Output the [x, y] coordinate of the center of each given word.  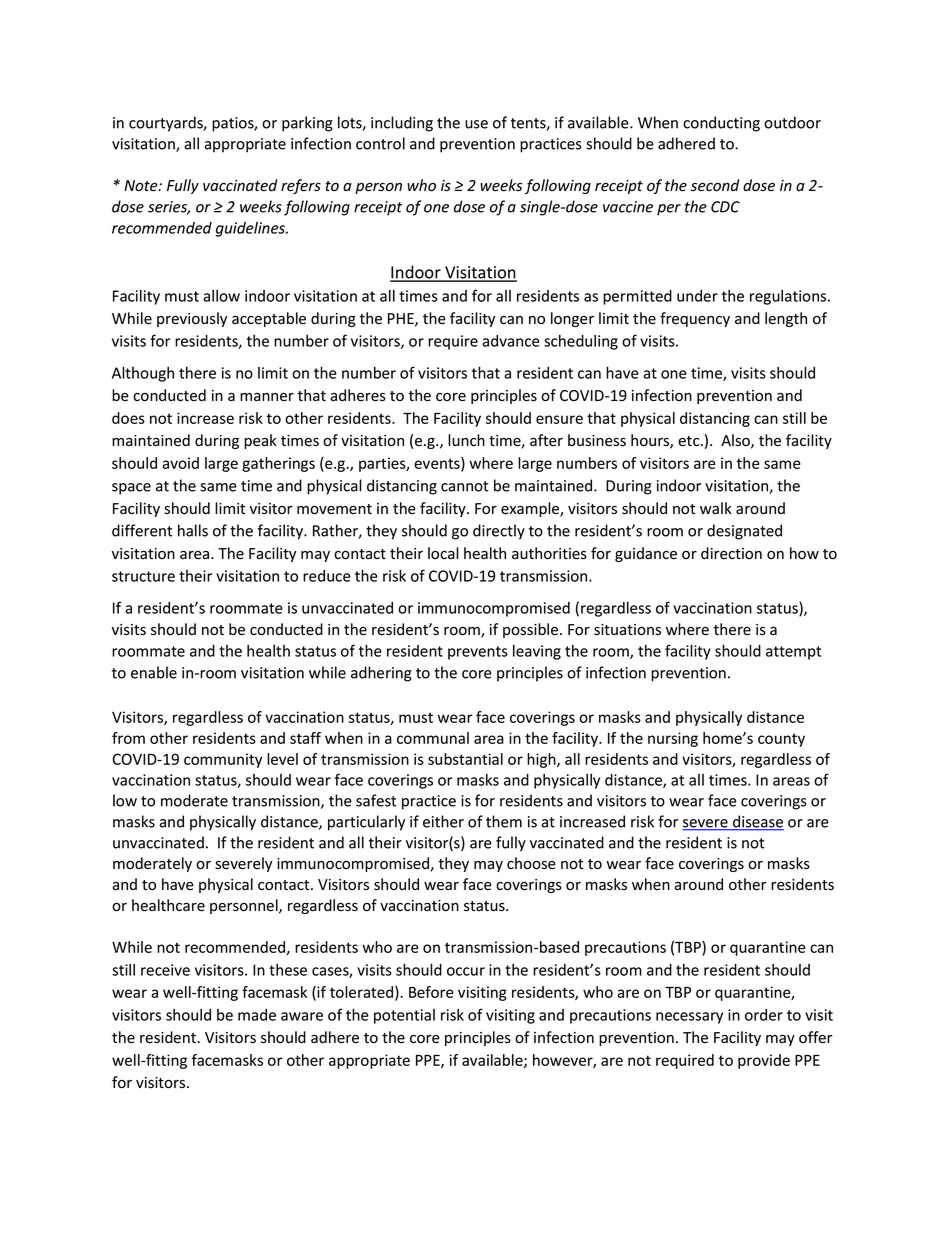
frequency [695, 319]
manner [267, 397]
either [443, 821]
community [223, 760]
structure [143, 576]
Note [142, 186]
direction [731, 553]
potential [404, 1016]
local [443, 553]
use [476, 124]
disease [757, 822]
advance [511, 341]
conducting [721, 124]
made [257, 1015]
